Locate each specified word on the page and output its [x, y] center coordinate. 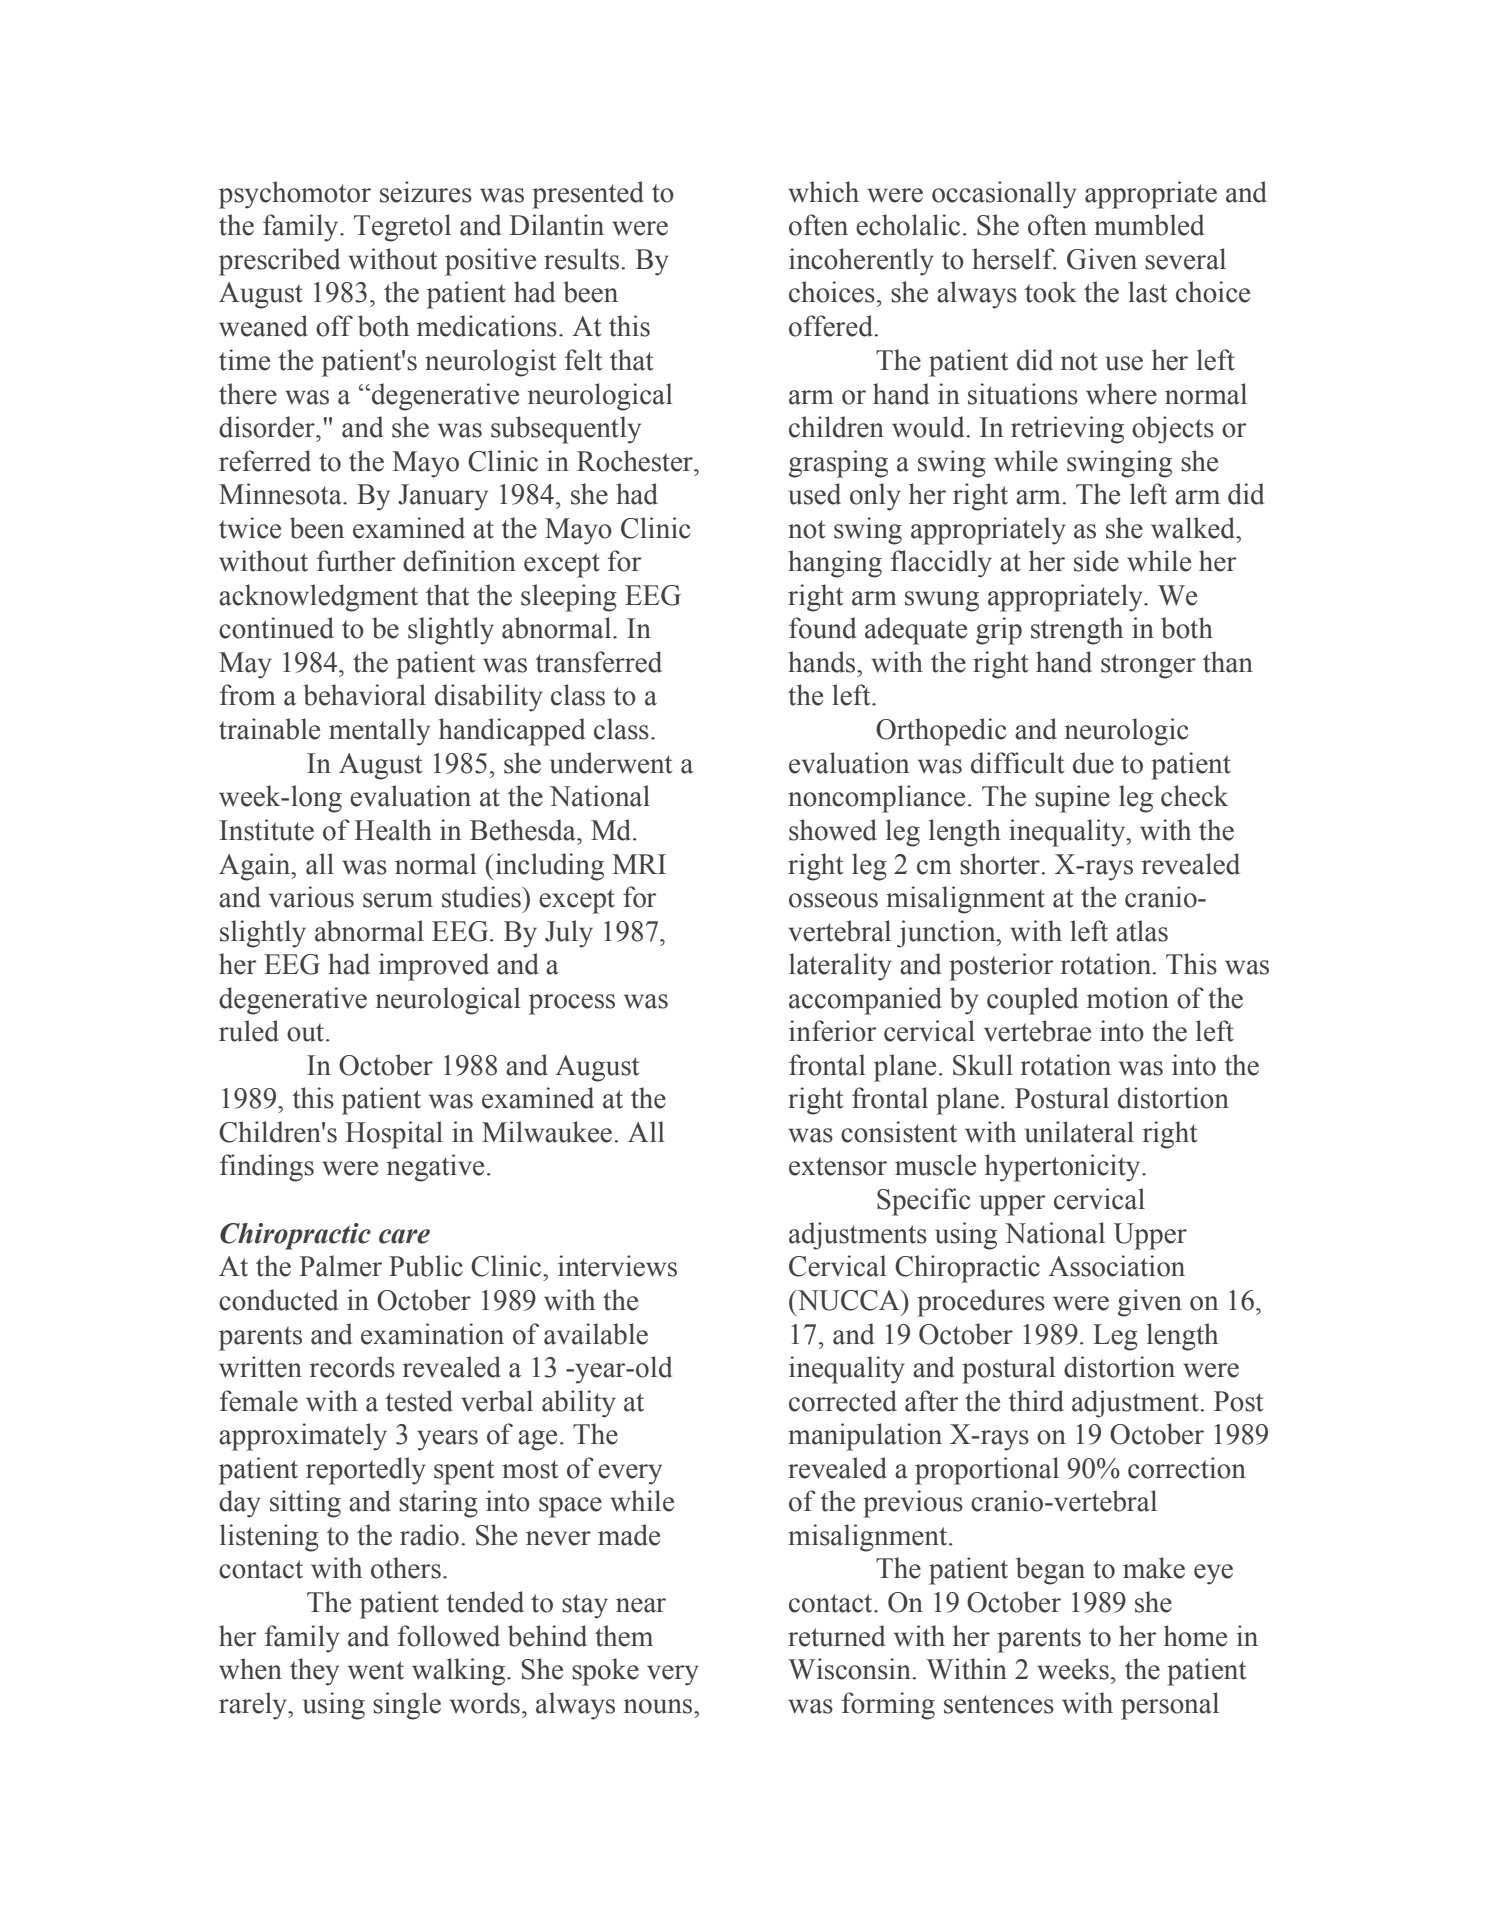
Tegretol [402, 228]
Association [1116, 1266]
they [314, 1672]
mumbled [1149, 225]
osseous [833, 900]
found [822, 628]
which [823, 192]
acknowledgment [318, 598]
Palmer [340, 1266]
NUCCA [848, 1300]
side [1096, 561]
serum [398, 900]
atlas [1142, 931]
